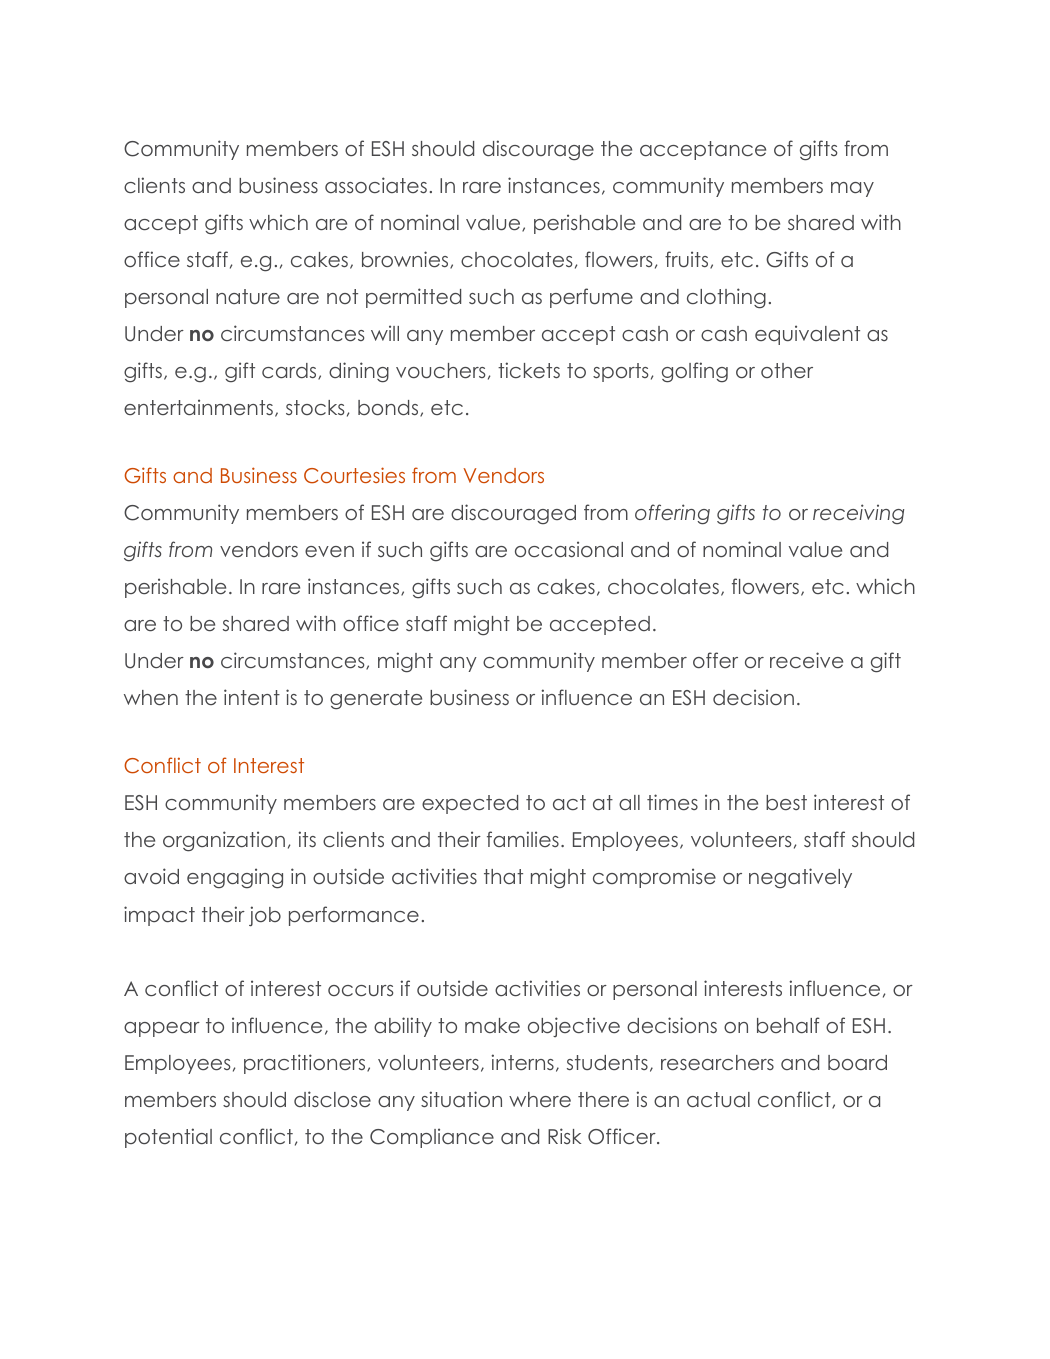 Image resolution: width=1050 pixels, height=1359 pixels. Describe the element at coordinates (569, 549) in the image. I see `occasional` at that location.
